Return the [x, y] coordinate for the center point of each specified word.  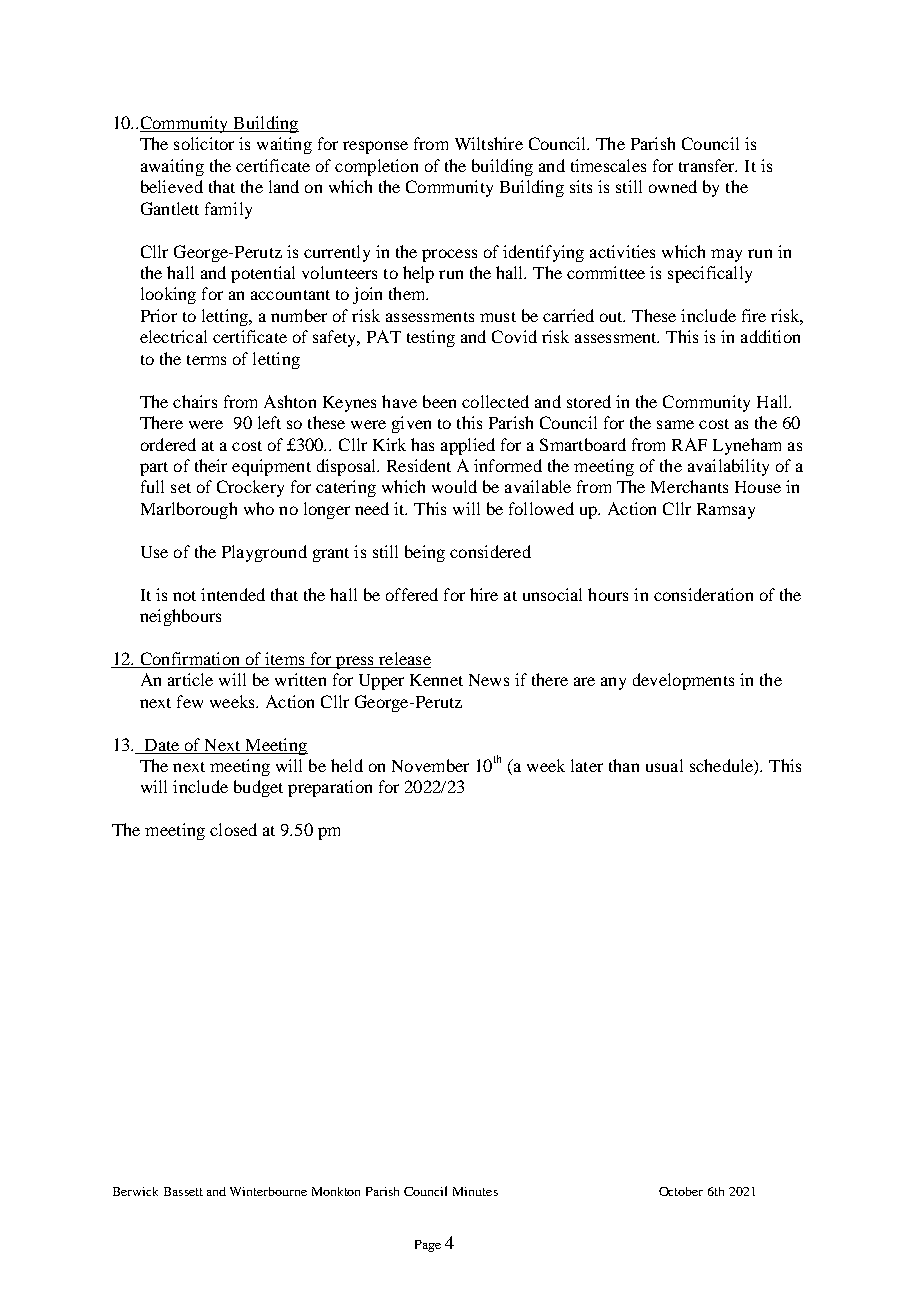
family [228, 210]
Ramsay [726, 511]
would [454, 486]
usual [664, 765]
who [259, 508]
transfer [708, 165]
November [430, 765]
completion [376, 167]
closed [233, 829]
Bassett [183, 1191]
